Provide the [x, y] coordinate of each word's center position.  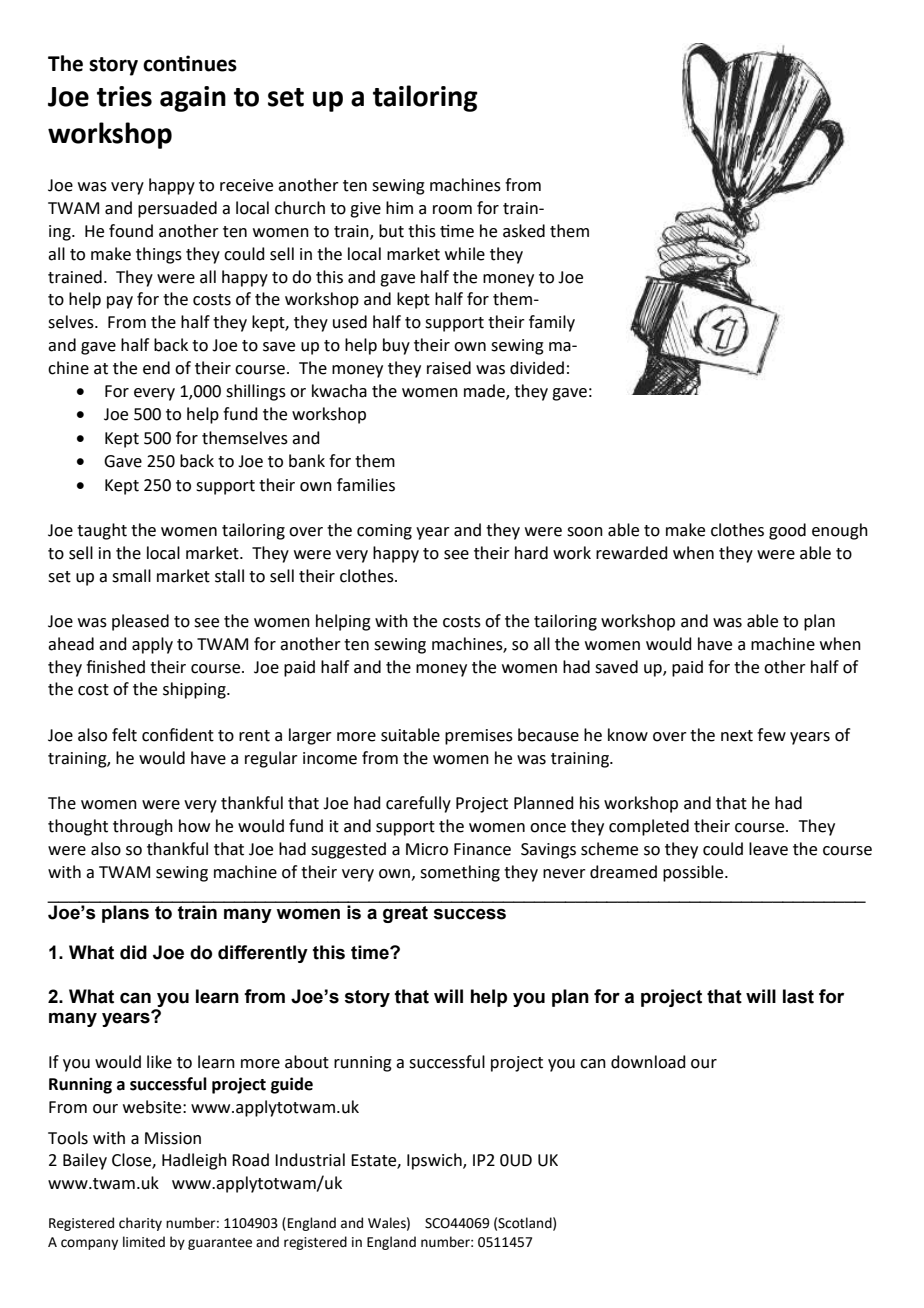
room [452, 210]
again [193, 99]
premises [479, 737]
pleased [140, 622]
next [737, 736]
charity [140, 1224]
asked [524, 231]
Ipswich [435, 1161]
